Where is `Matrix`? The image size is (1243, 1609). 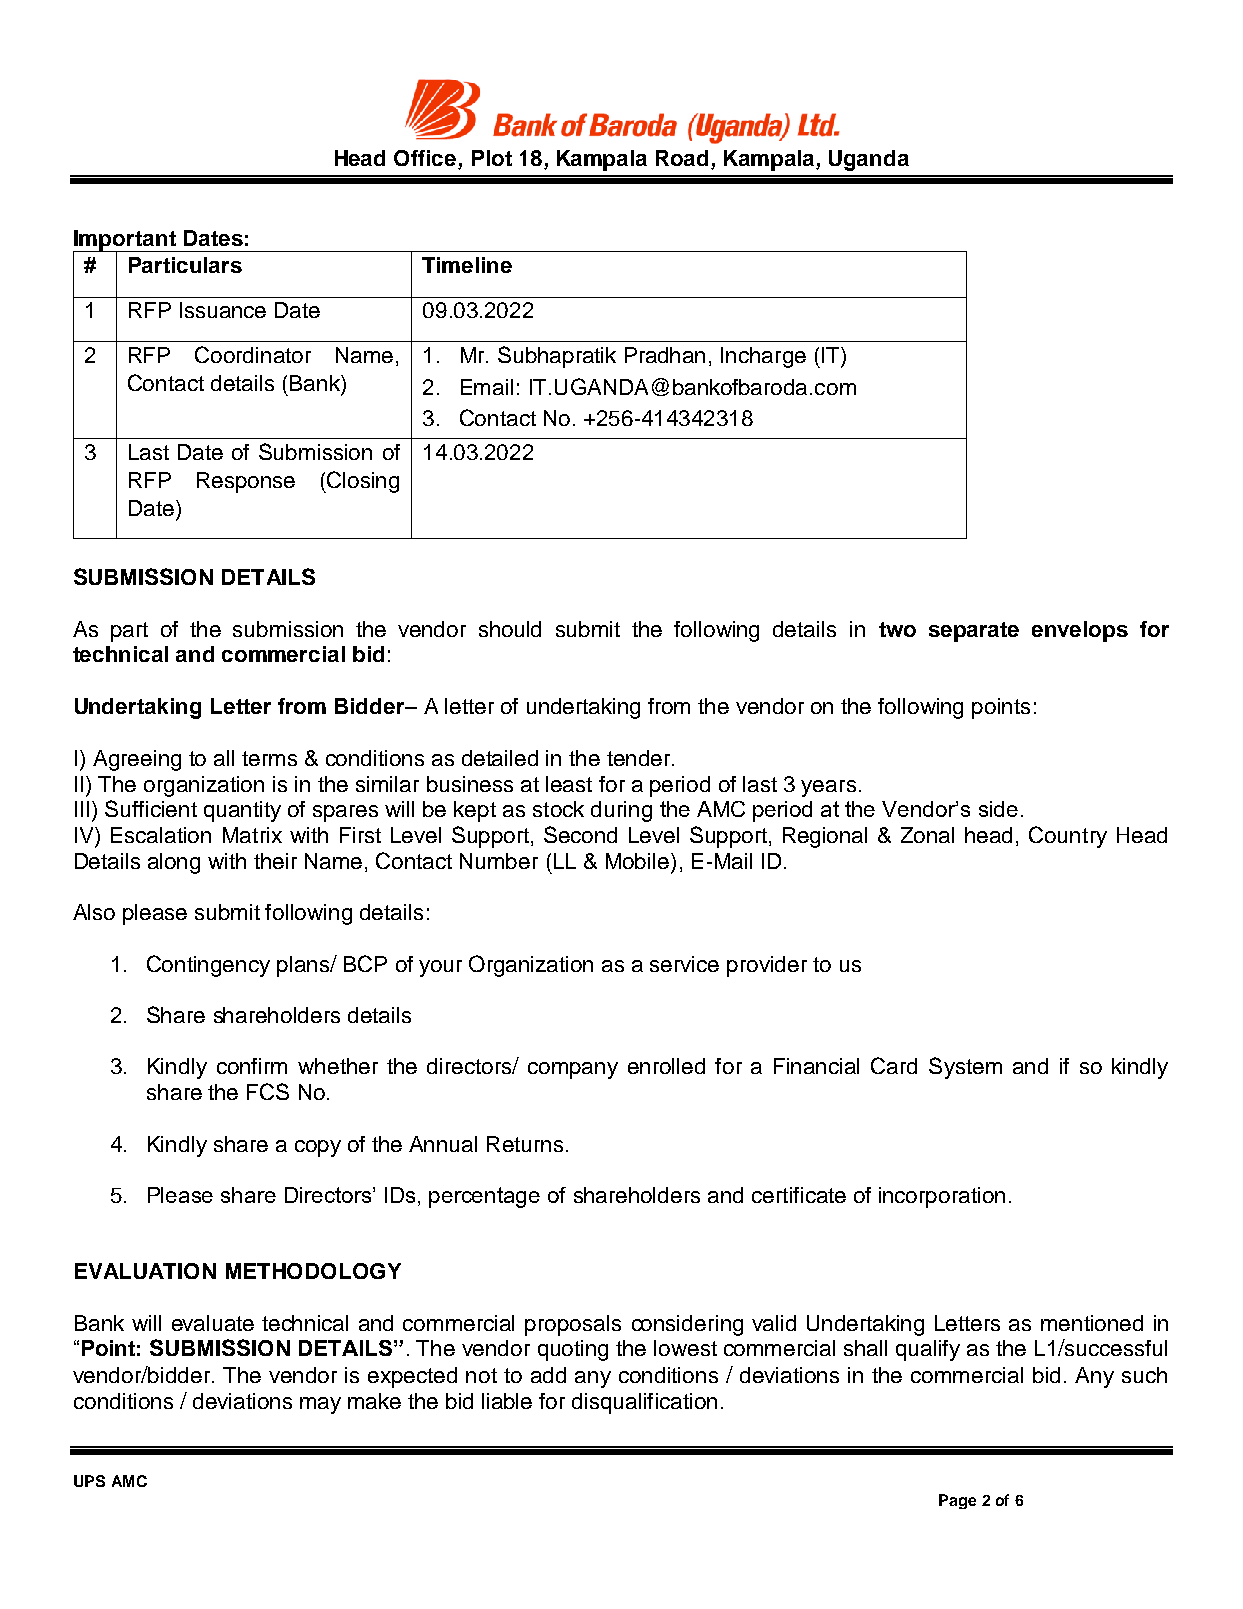 Matrix is located at coordinates (252, 835).
